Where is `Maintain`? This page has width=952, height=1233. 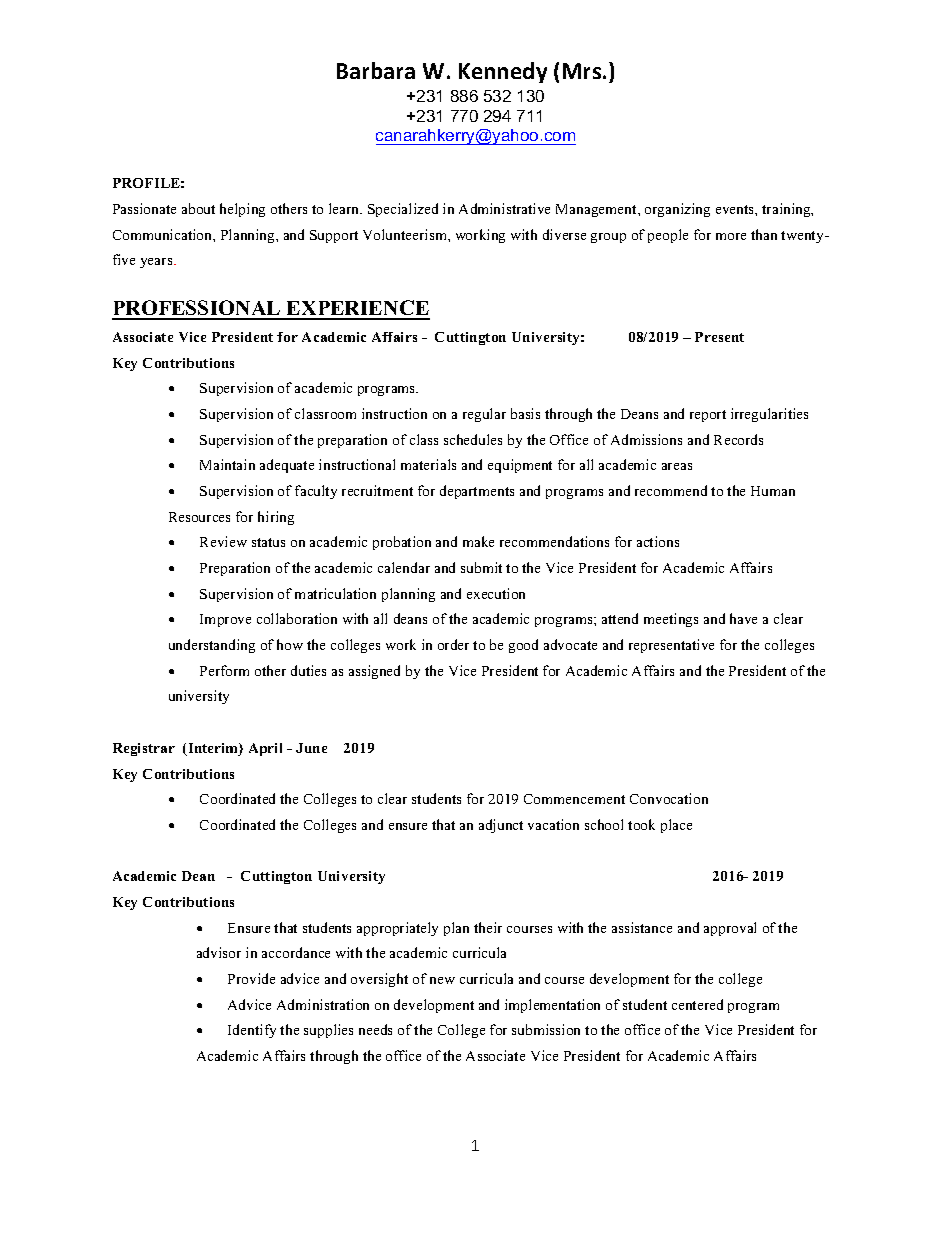 Maintain is located at coordinates (227, 464).
